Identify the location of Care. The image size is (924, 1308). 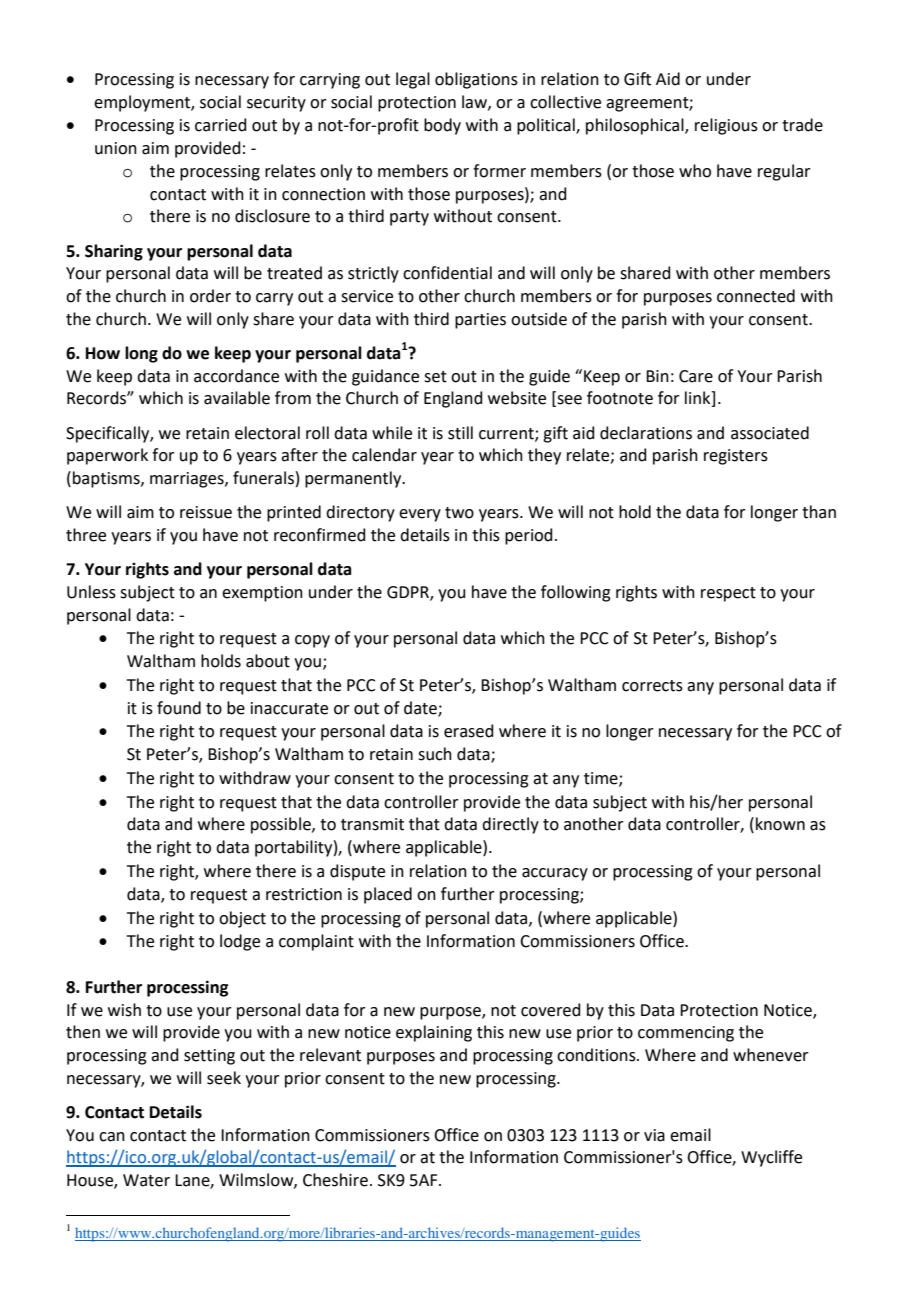
(696, 376).
